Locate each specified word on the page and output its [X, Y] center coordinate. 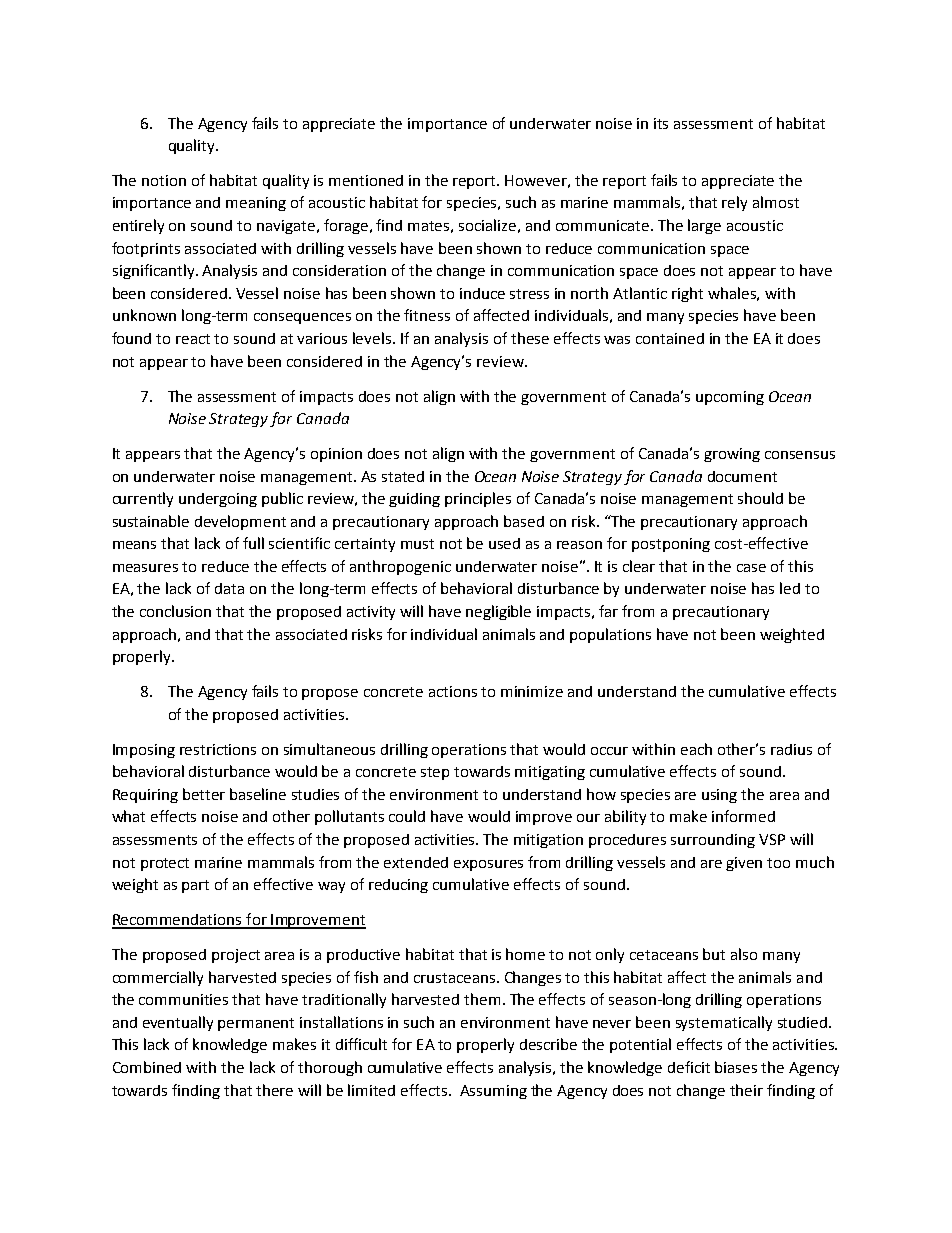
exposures [488, 865]
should [760, 498]
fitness [427, 315]
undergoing [218, 500]
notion [164, 180]
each [696, 749]
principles [478, 499]
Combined [147, 1067]
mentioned [366, 180]
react [193, 339]
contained [670, 338]
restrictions [218, 749]
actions [453, 691]
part [195, 886]
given [744, 864]
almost [776, 202]
